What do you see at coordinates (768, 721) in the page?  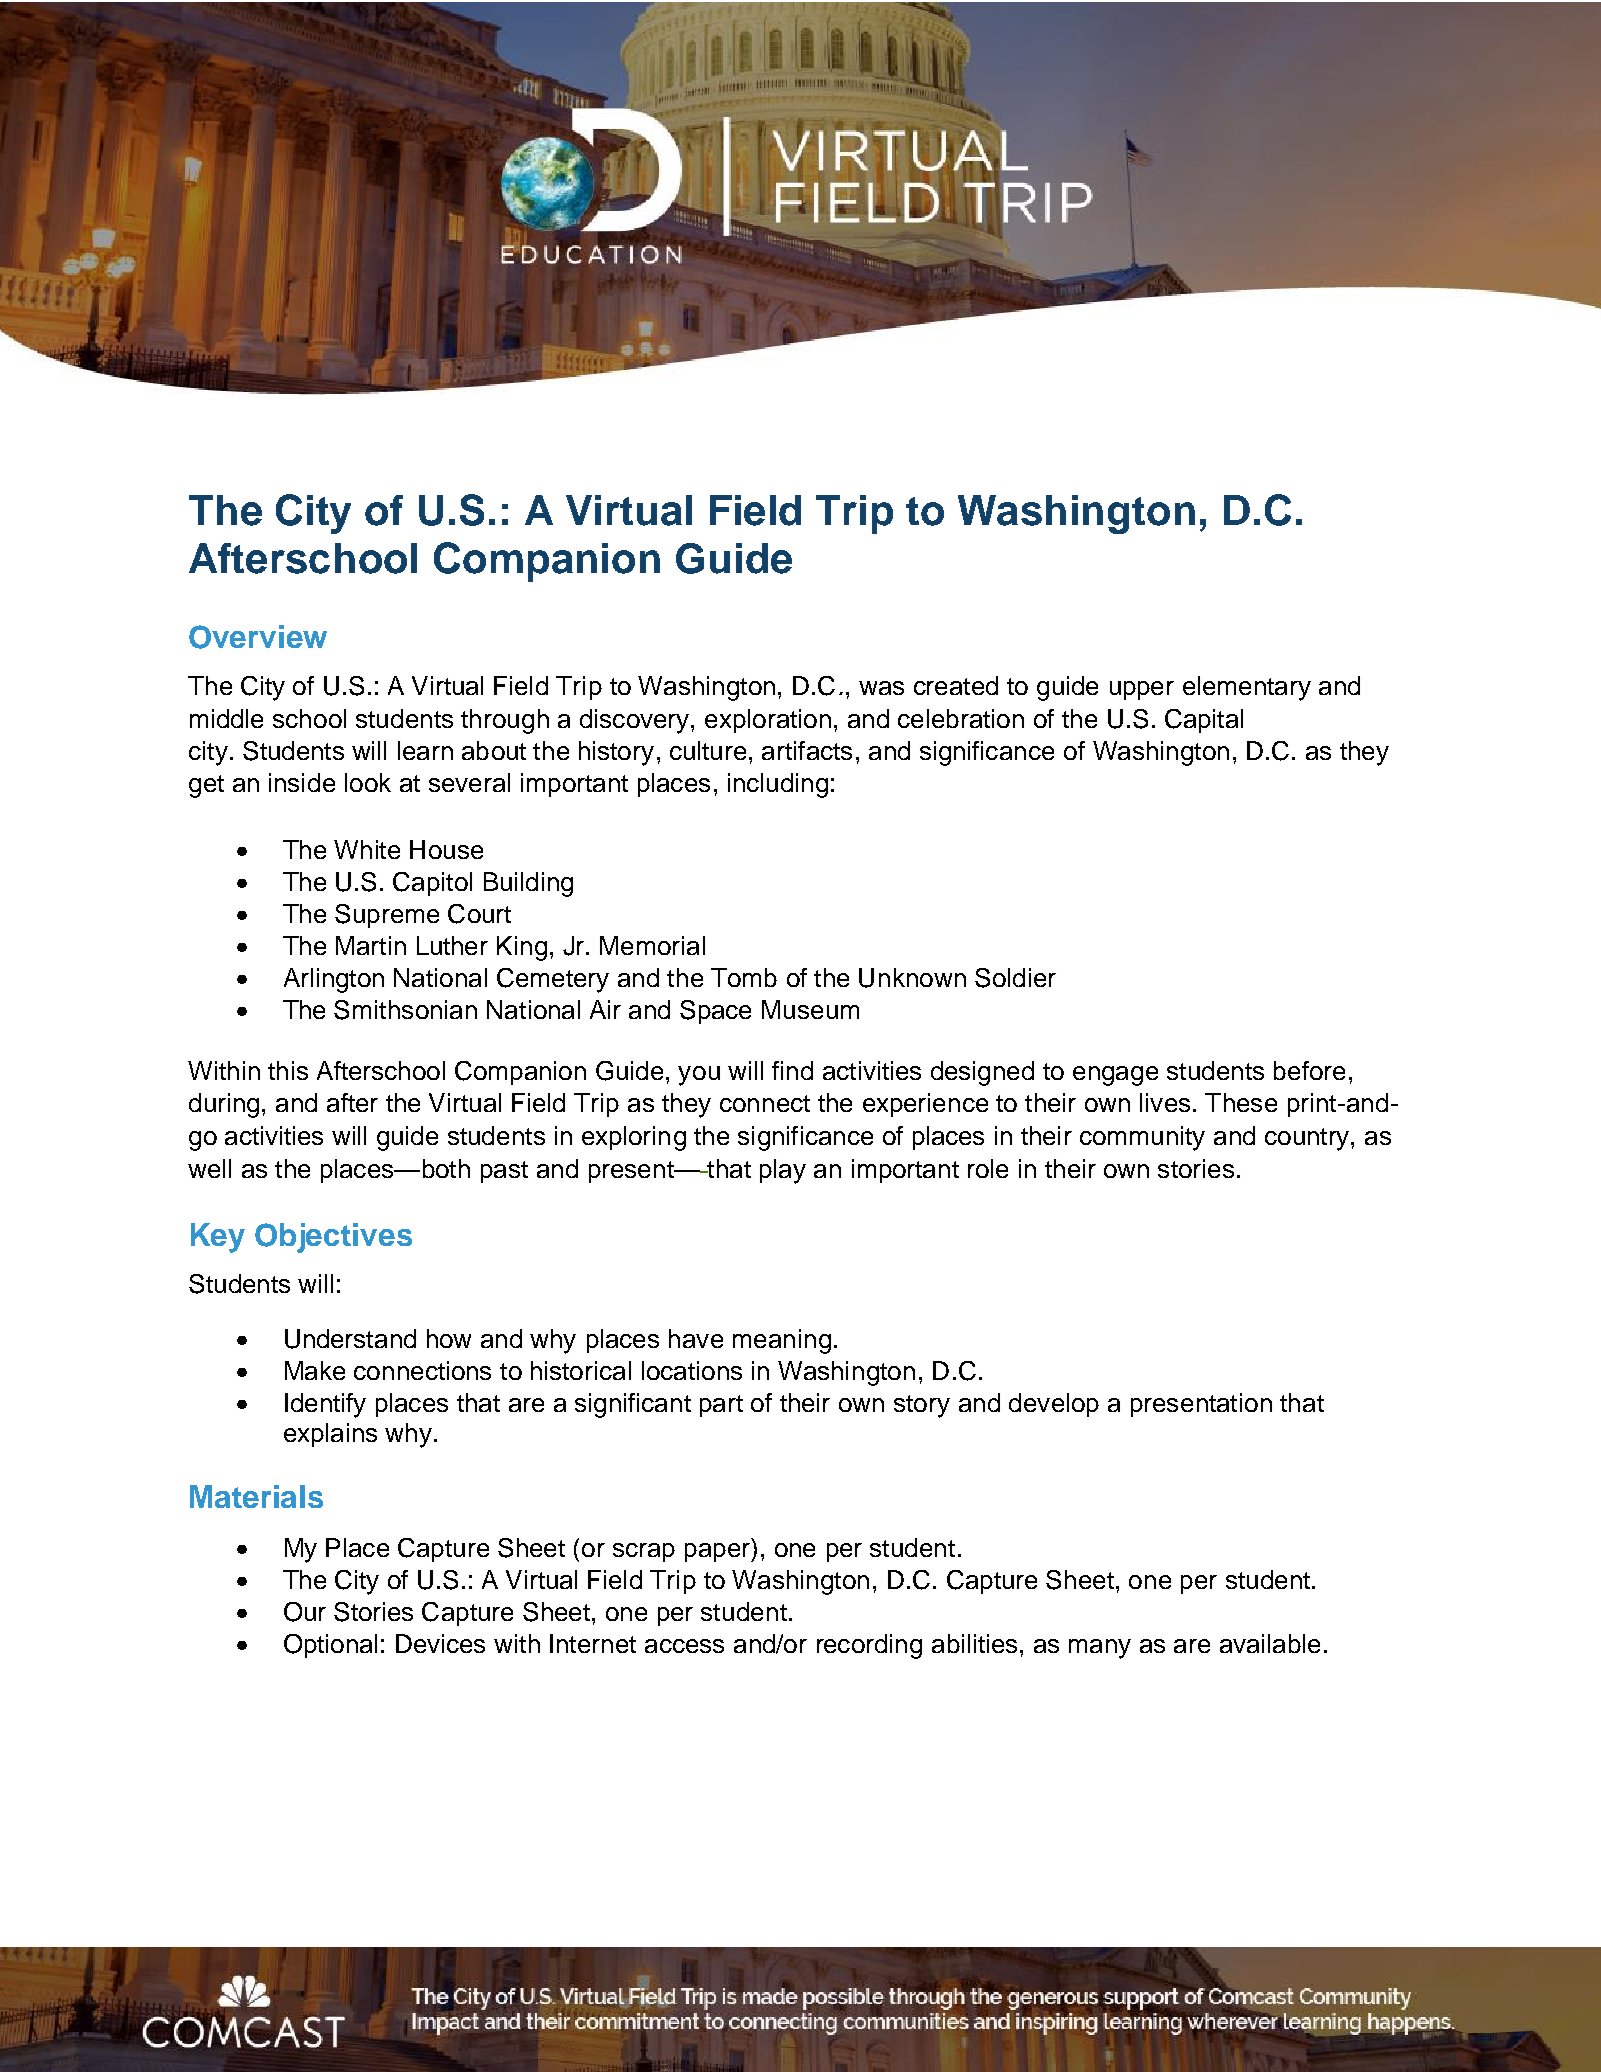 I see `exploration` at bounding box center [768, 721].
